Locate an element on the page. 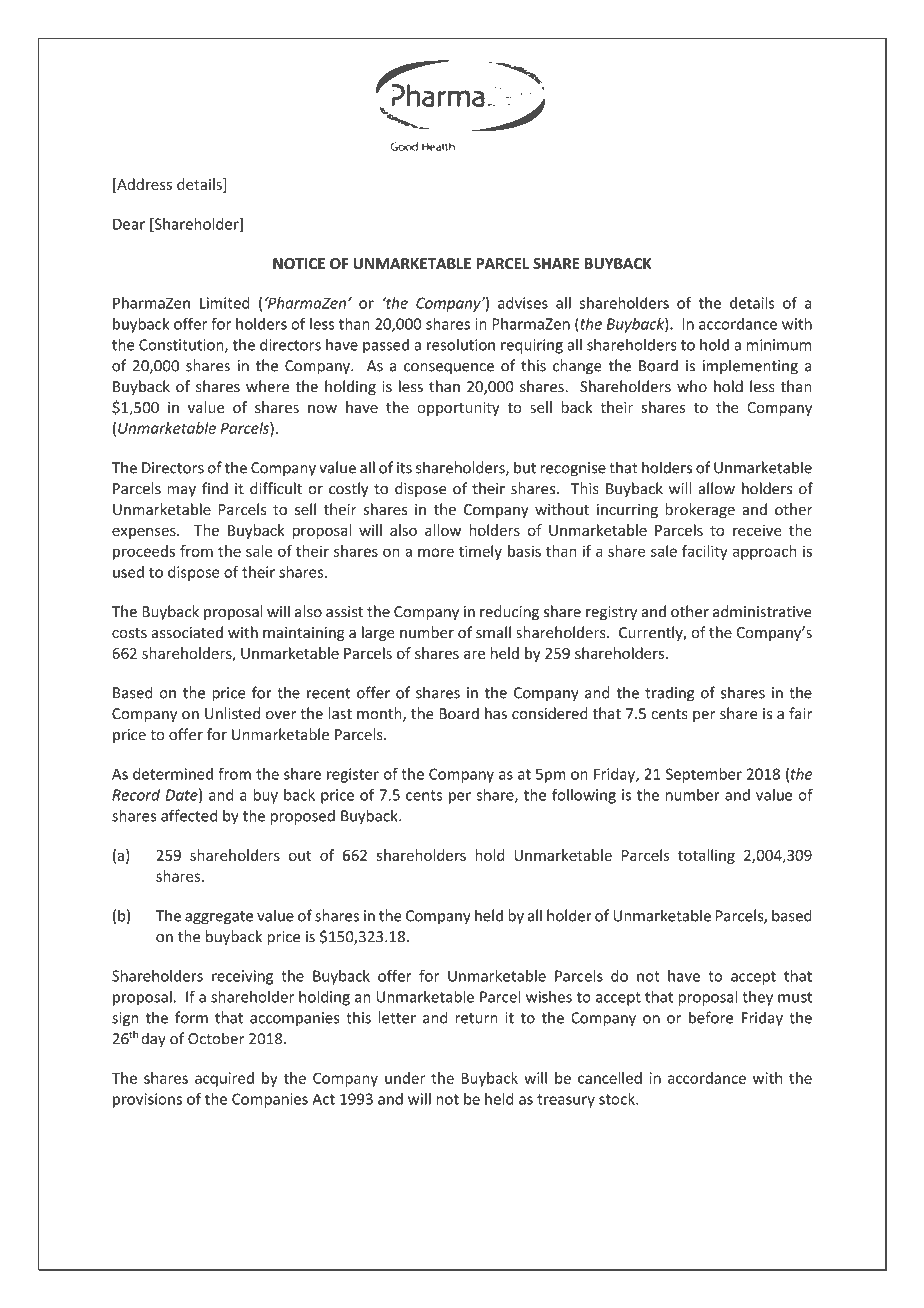 This image has width=924, height=1308. under is located at coordinates (405, 1078).
